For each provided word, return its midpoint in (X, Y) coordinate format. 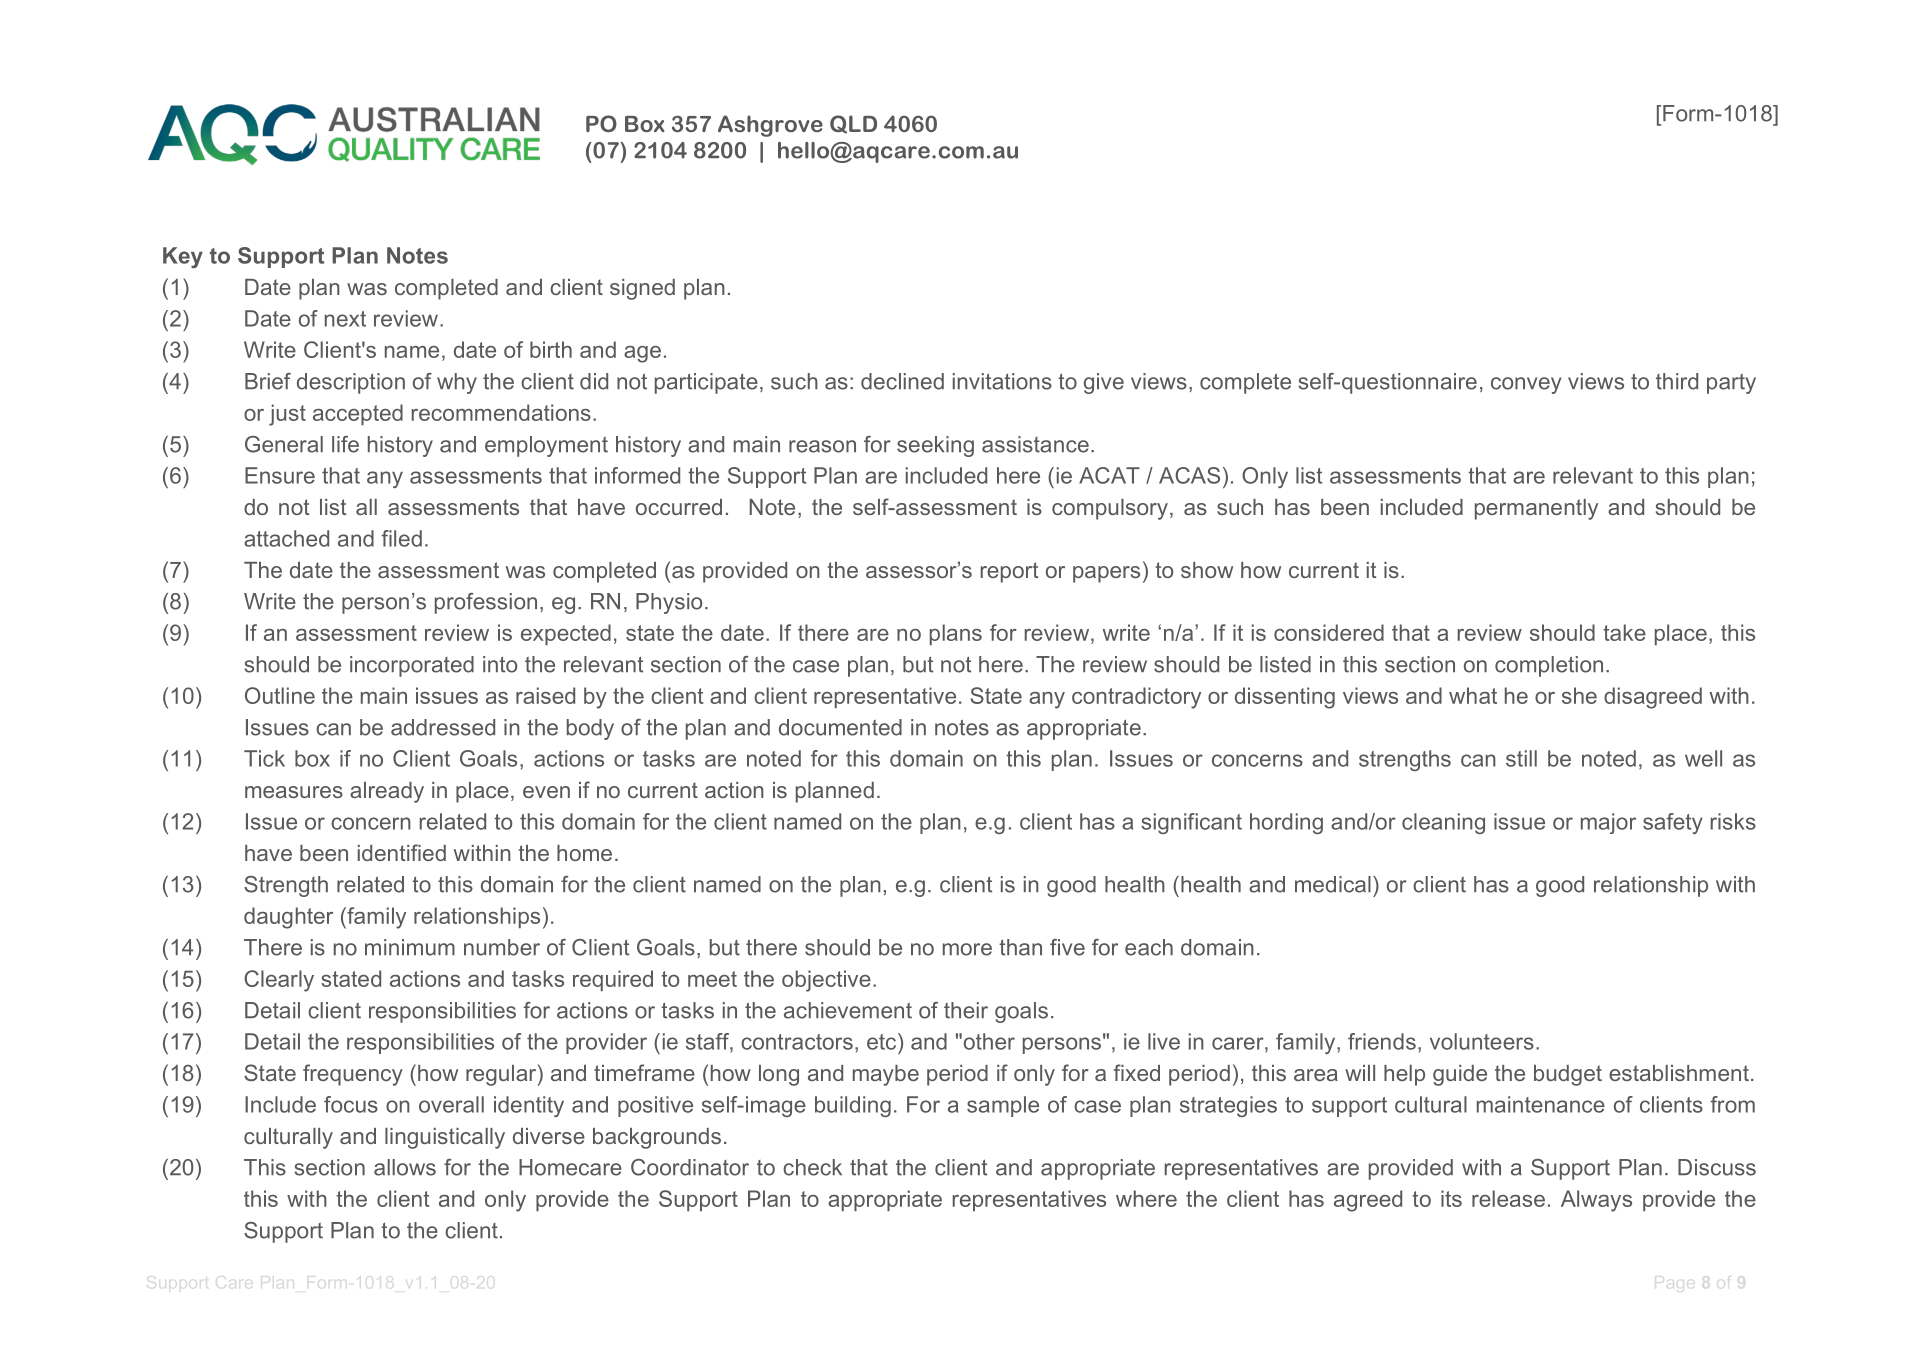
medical (1333, 884)
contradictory (1136, 698)
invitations (1002, 381)
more (967, 949)
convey (1526, 385)
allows (405, 1167)
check (812, 1167)
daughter (288, 918)
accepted (358, 414)
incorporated (412, 666)
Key (183, 257)
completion (1549, 666)
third (1677, 381)
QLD (853, 124)
